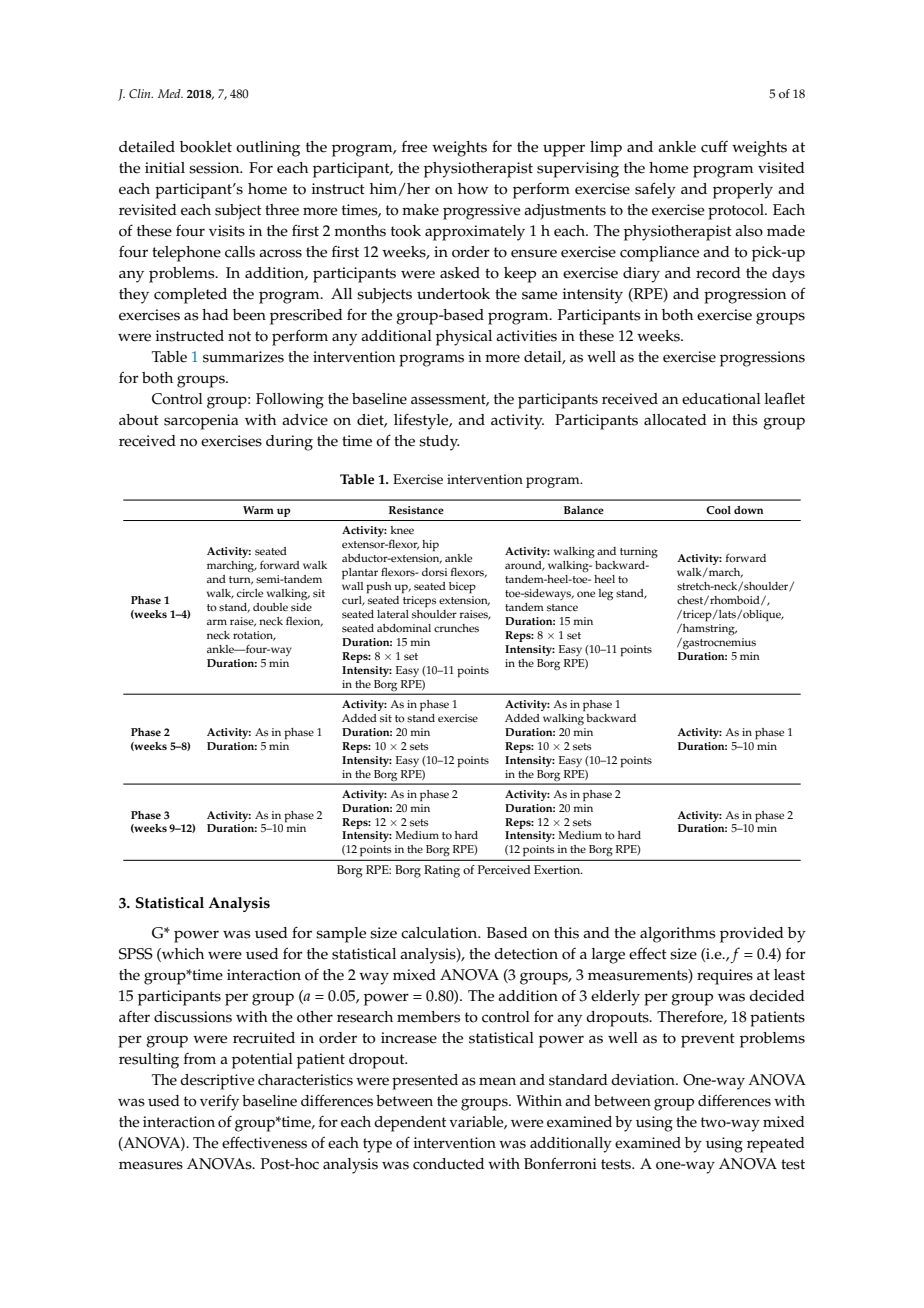 This image has width=924, height=1308. Describe the element at coordinates (440, 933) in the image. I see `calculation` at that location.
